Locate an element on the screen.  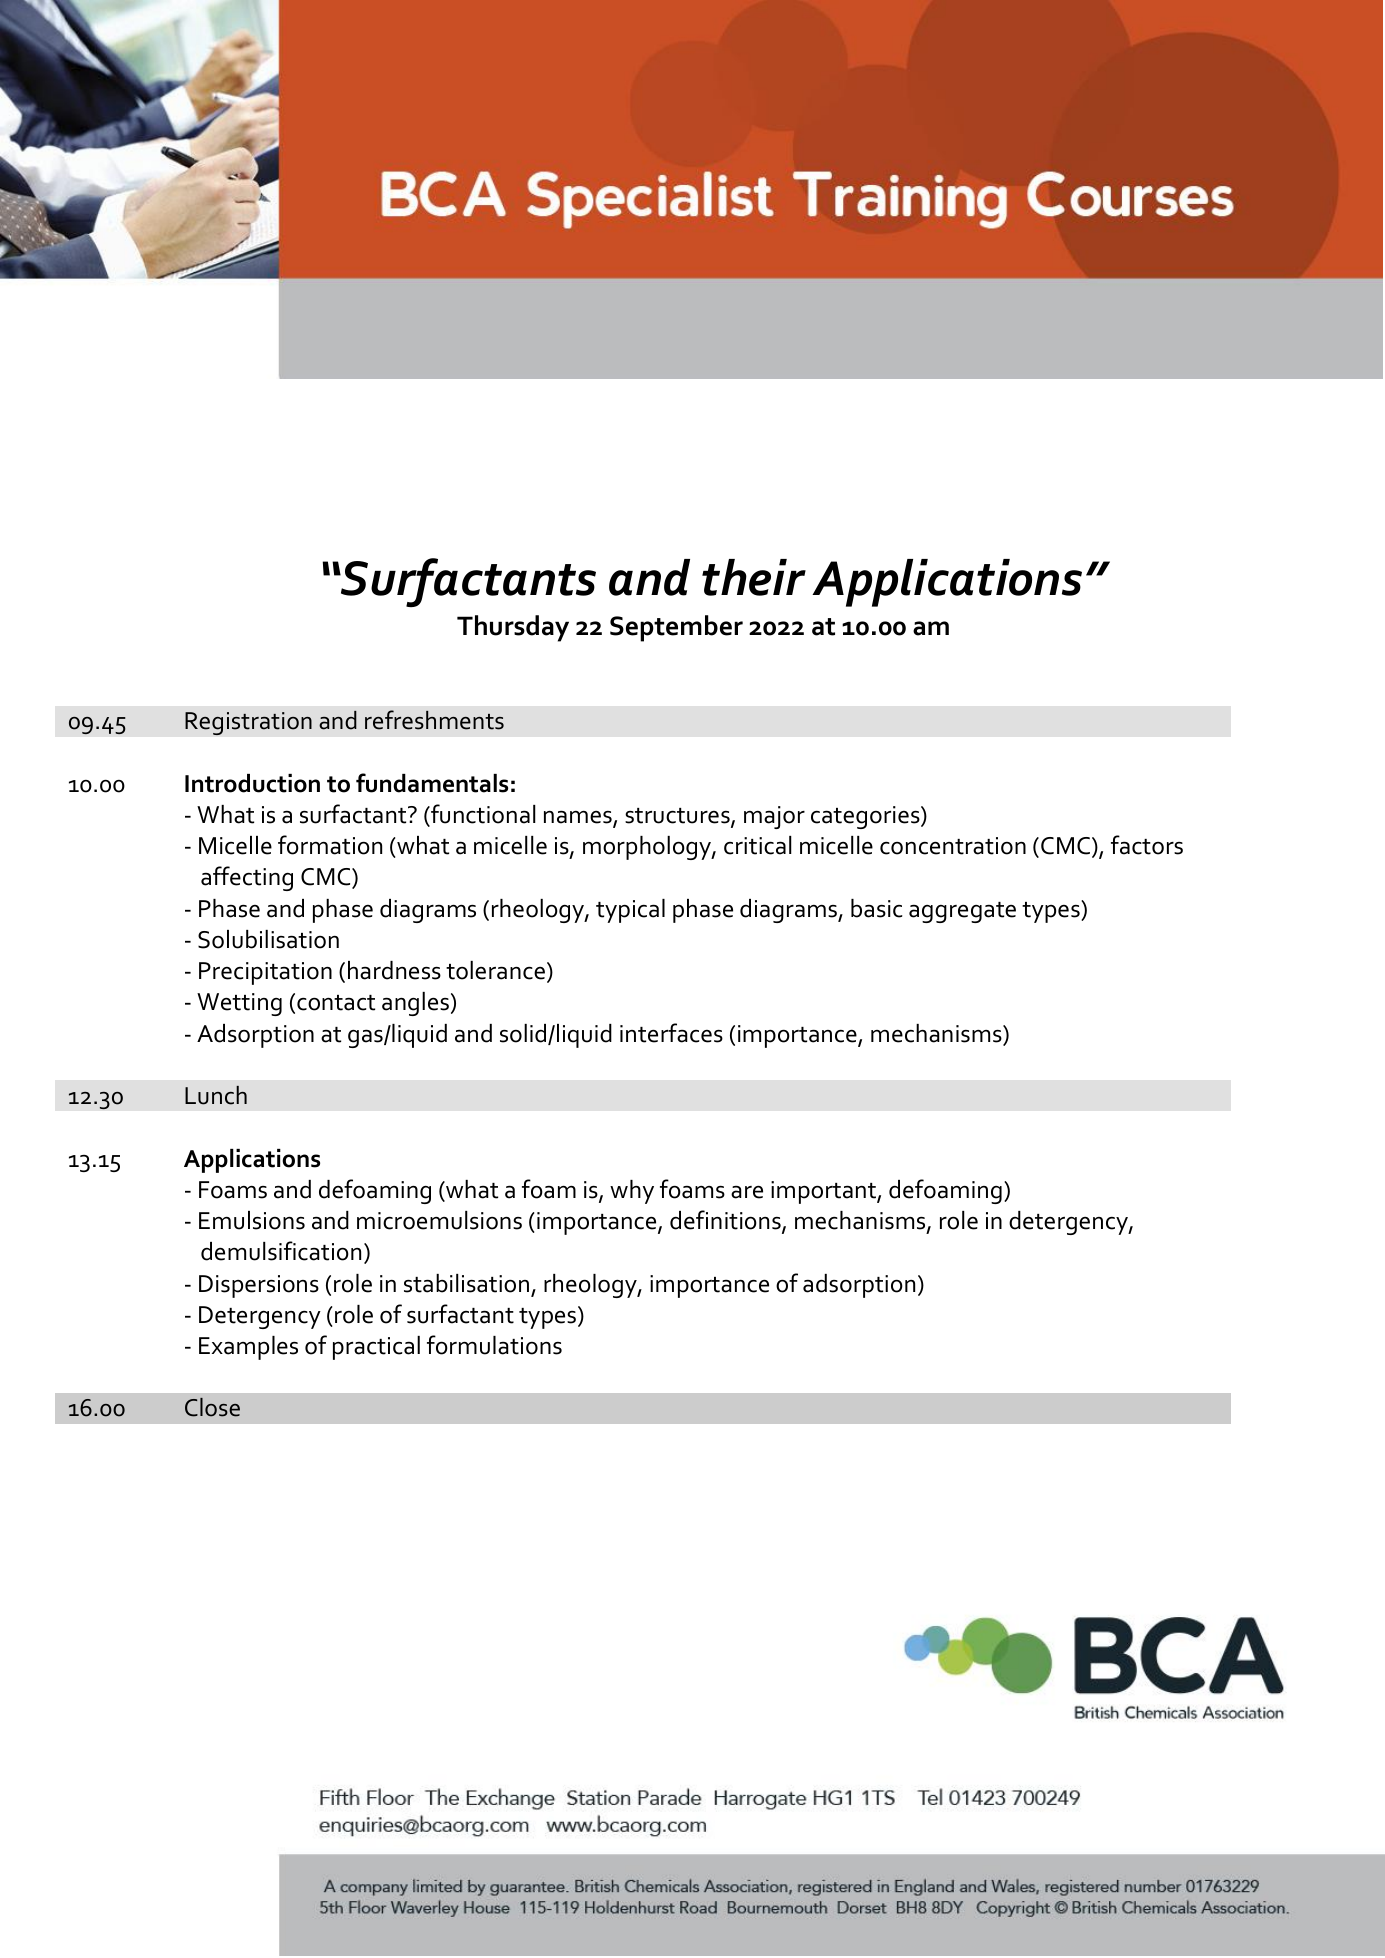
why is located at coordinates (632, 1192).
